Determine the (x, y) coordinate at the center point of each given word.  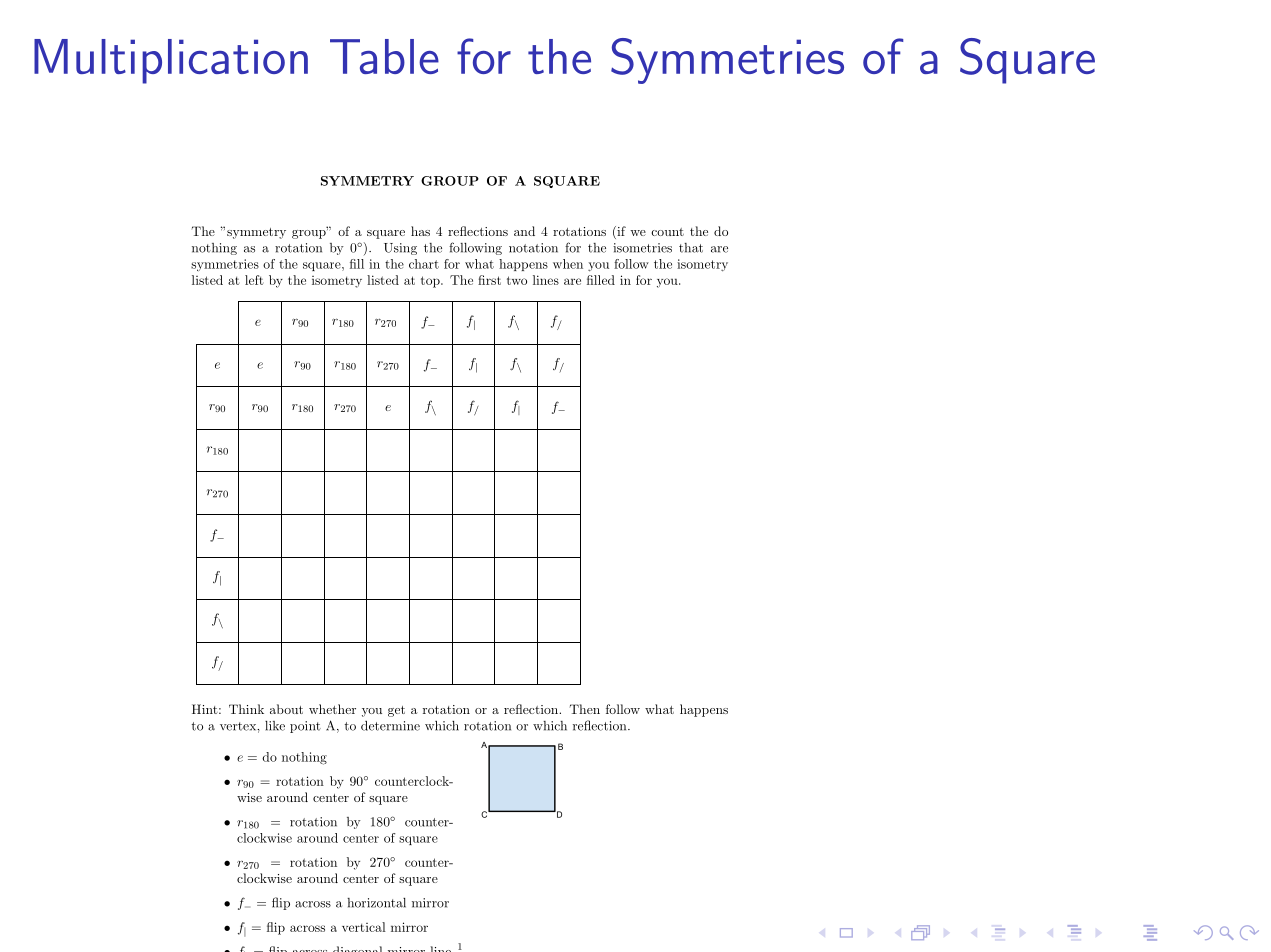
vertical (364, 927)
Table (384, 56)
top (431, 282)
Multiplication (171, 61)
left (254, 280)
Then (585, 709)
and (524, 231)
